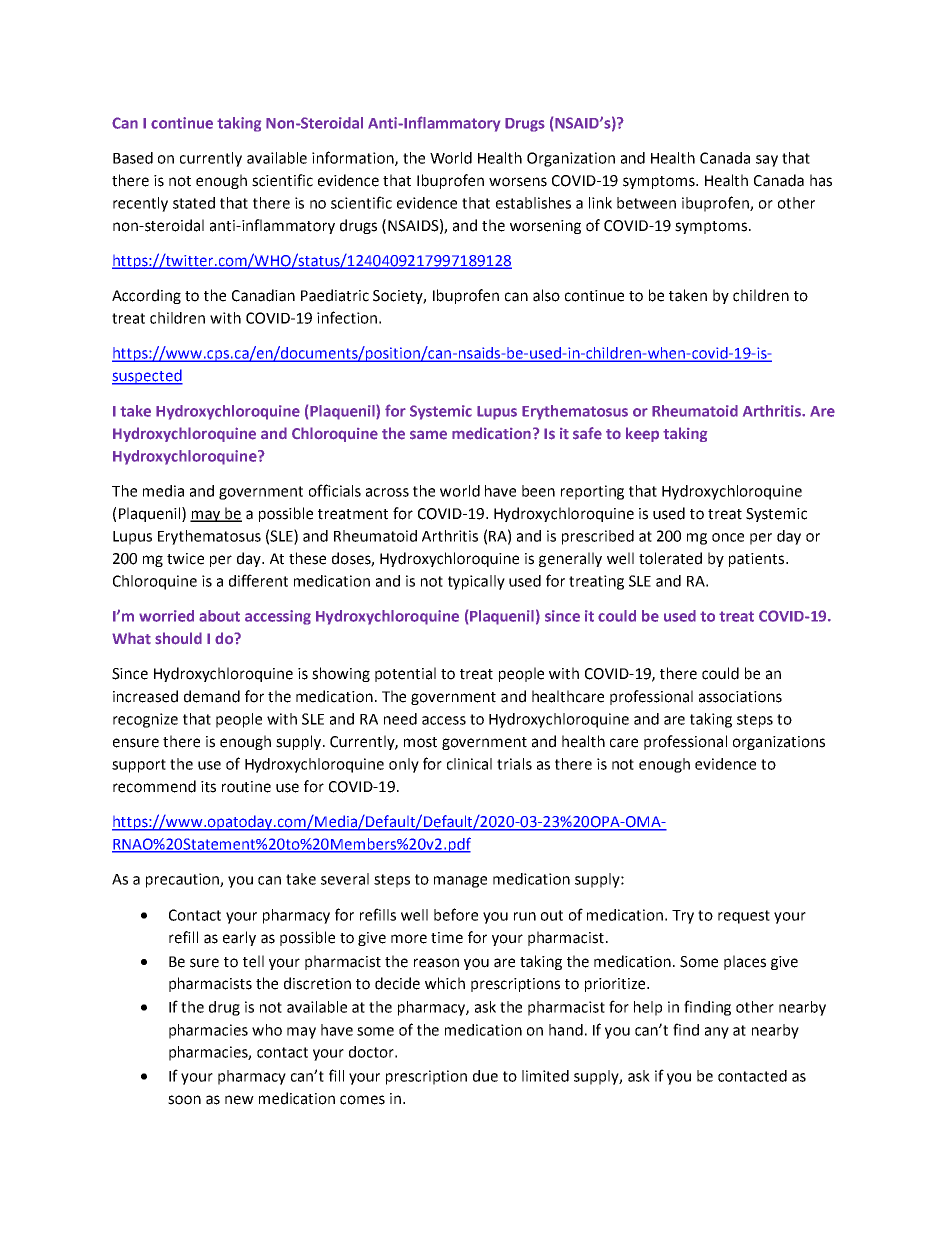 The height and width of the screenshot is (1233, 952). Describe the element at coordinates (717, 1033) in the screenshot. I see `any` at that location.
